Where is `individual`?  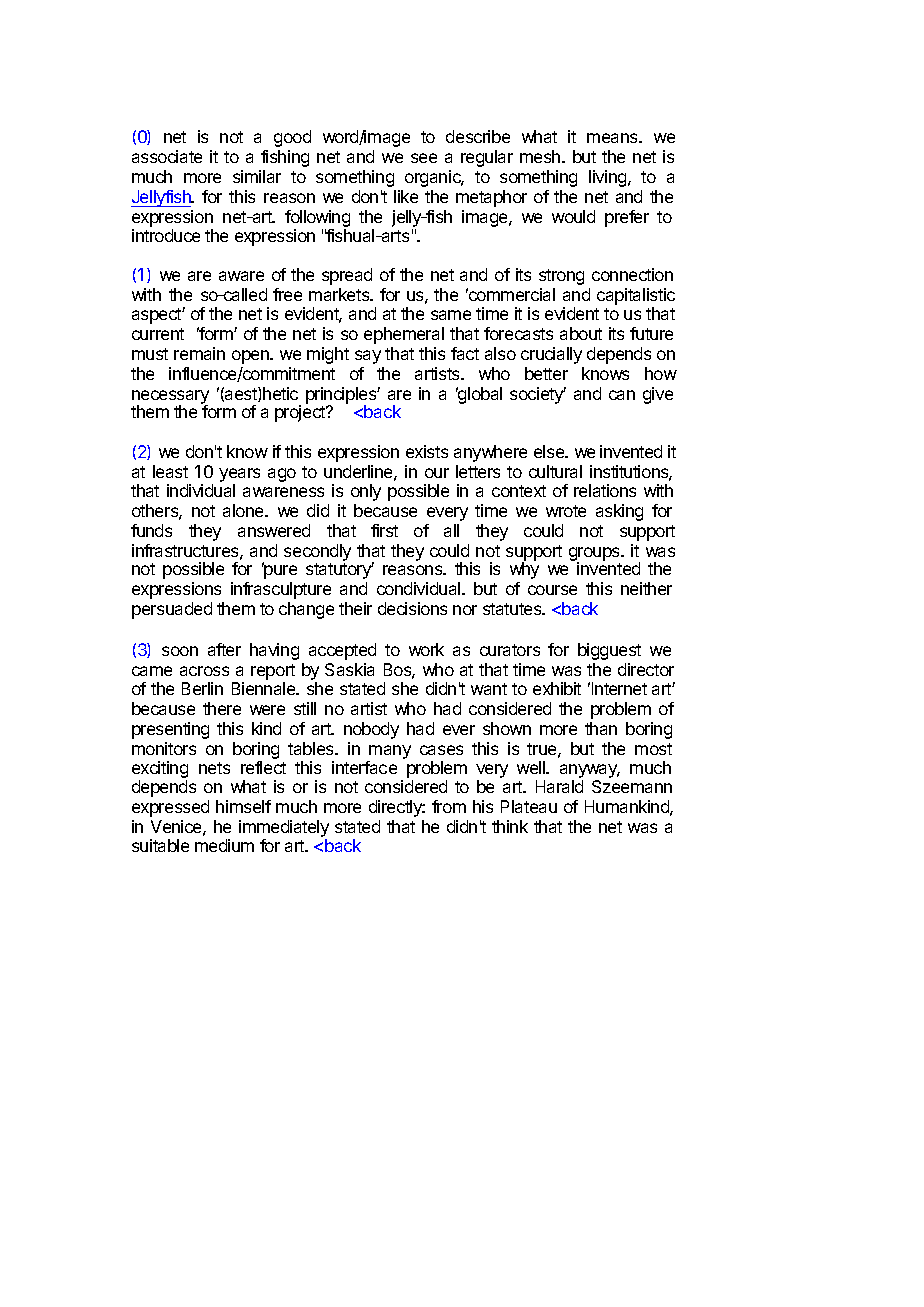
individual is located at coordinates (201, 490).
